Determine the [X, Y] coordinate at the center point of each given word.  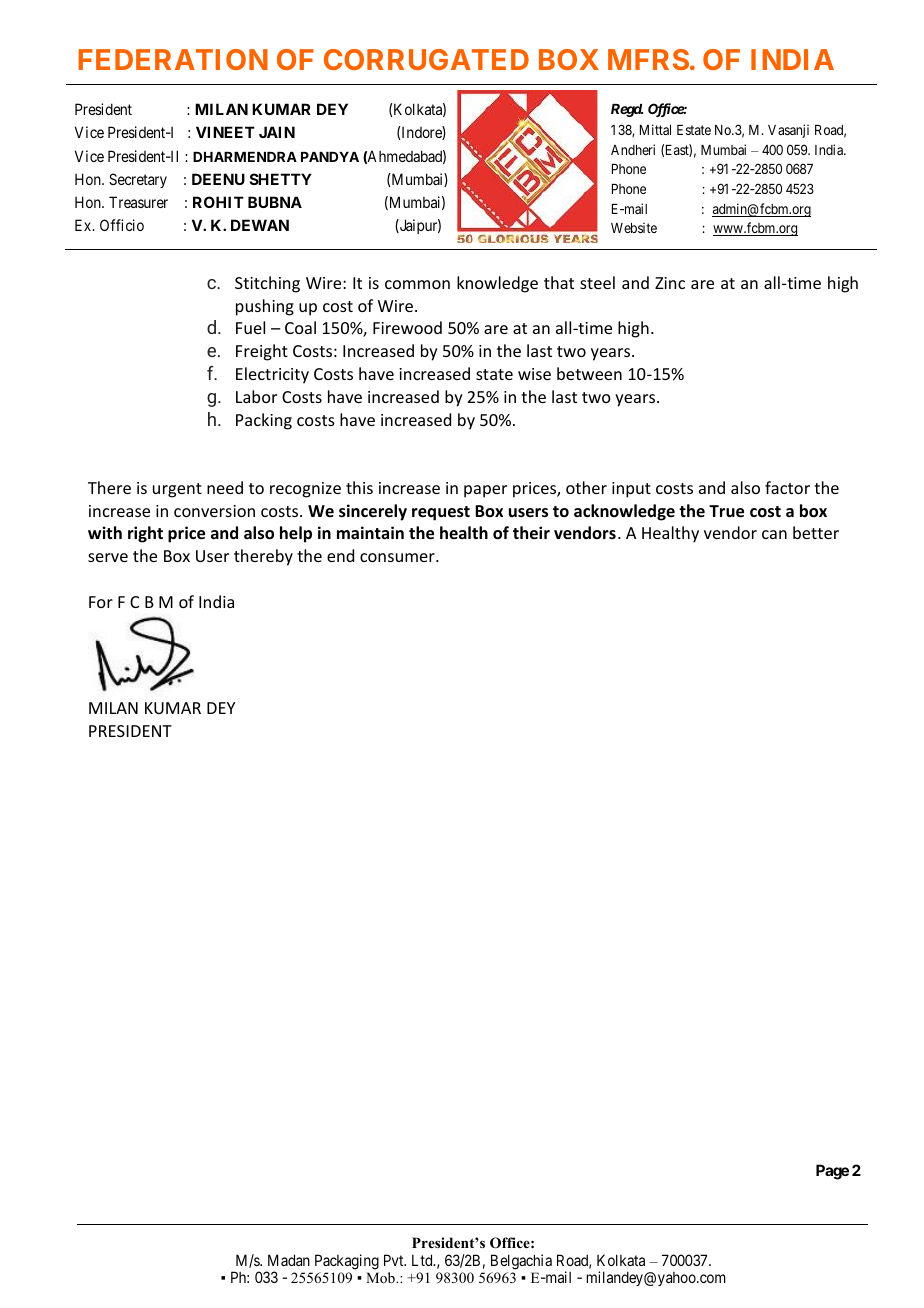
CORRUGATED [426, 59]
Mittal [655, 129]
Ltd [423, 1260]
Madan [289, 1260]
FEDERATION [173, 59]
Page [832, 1172]
